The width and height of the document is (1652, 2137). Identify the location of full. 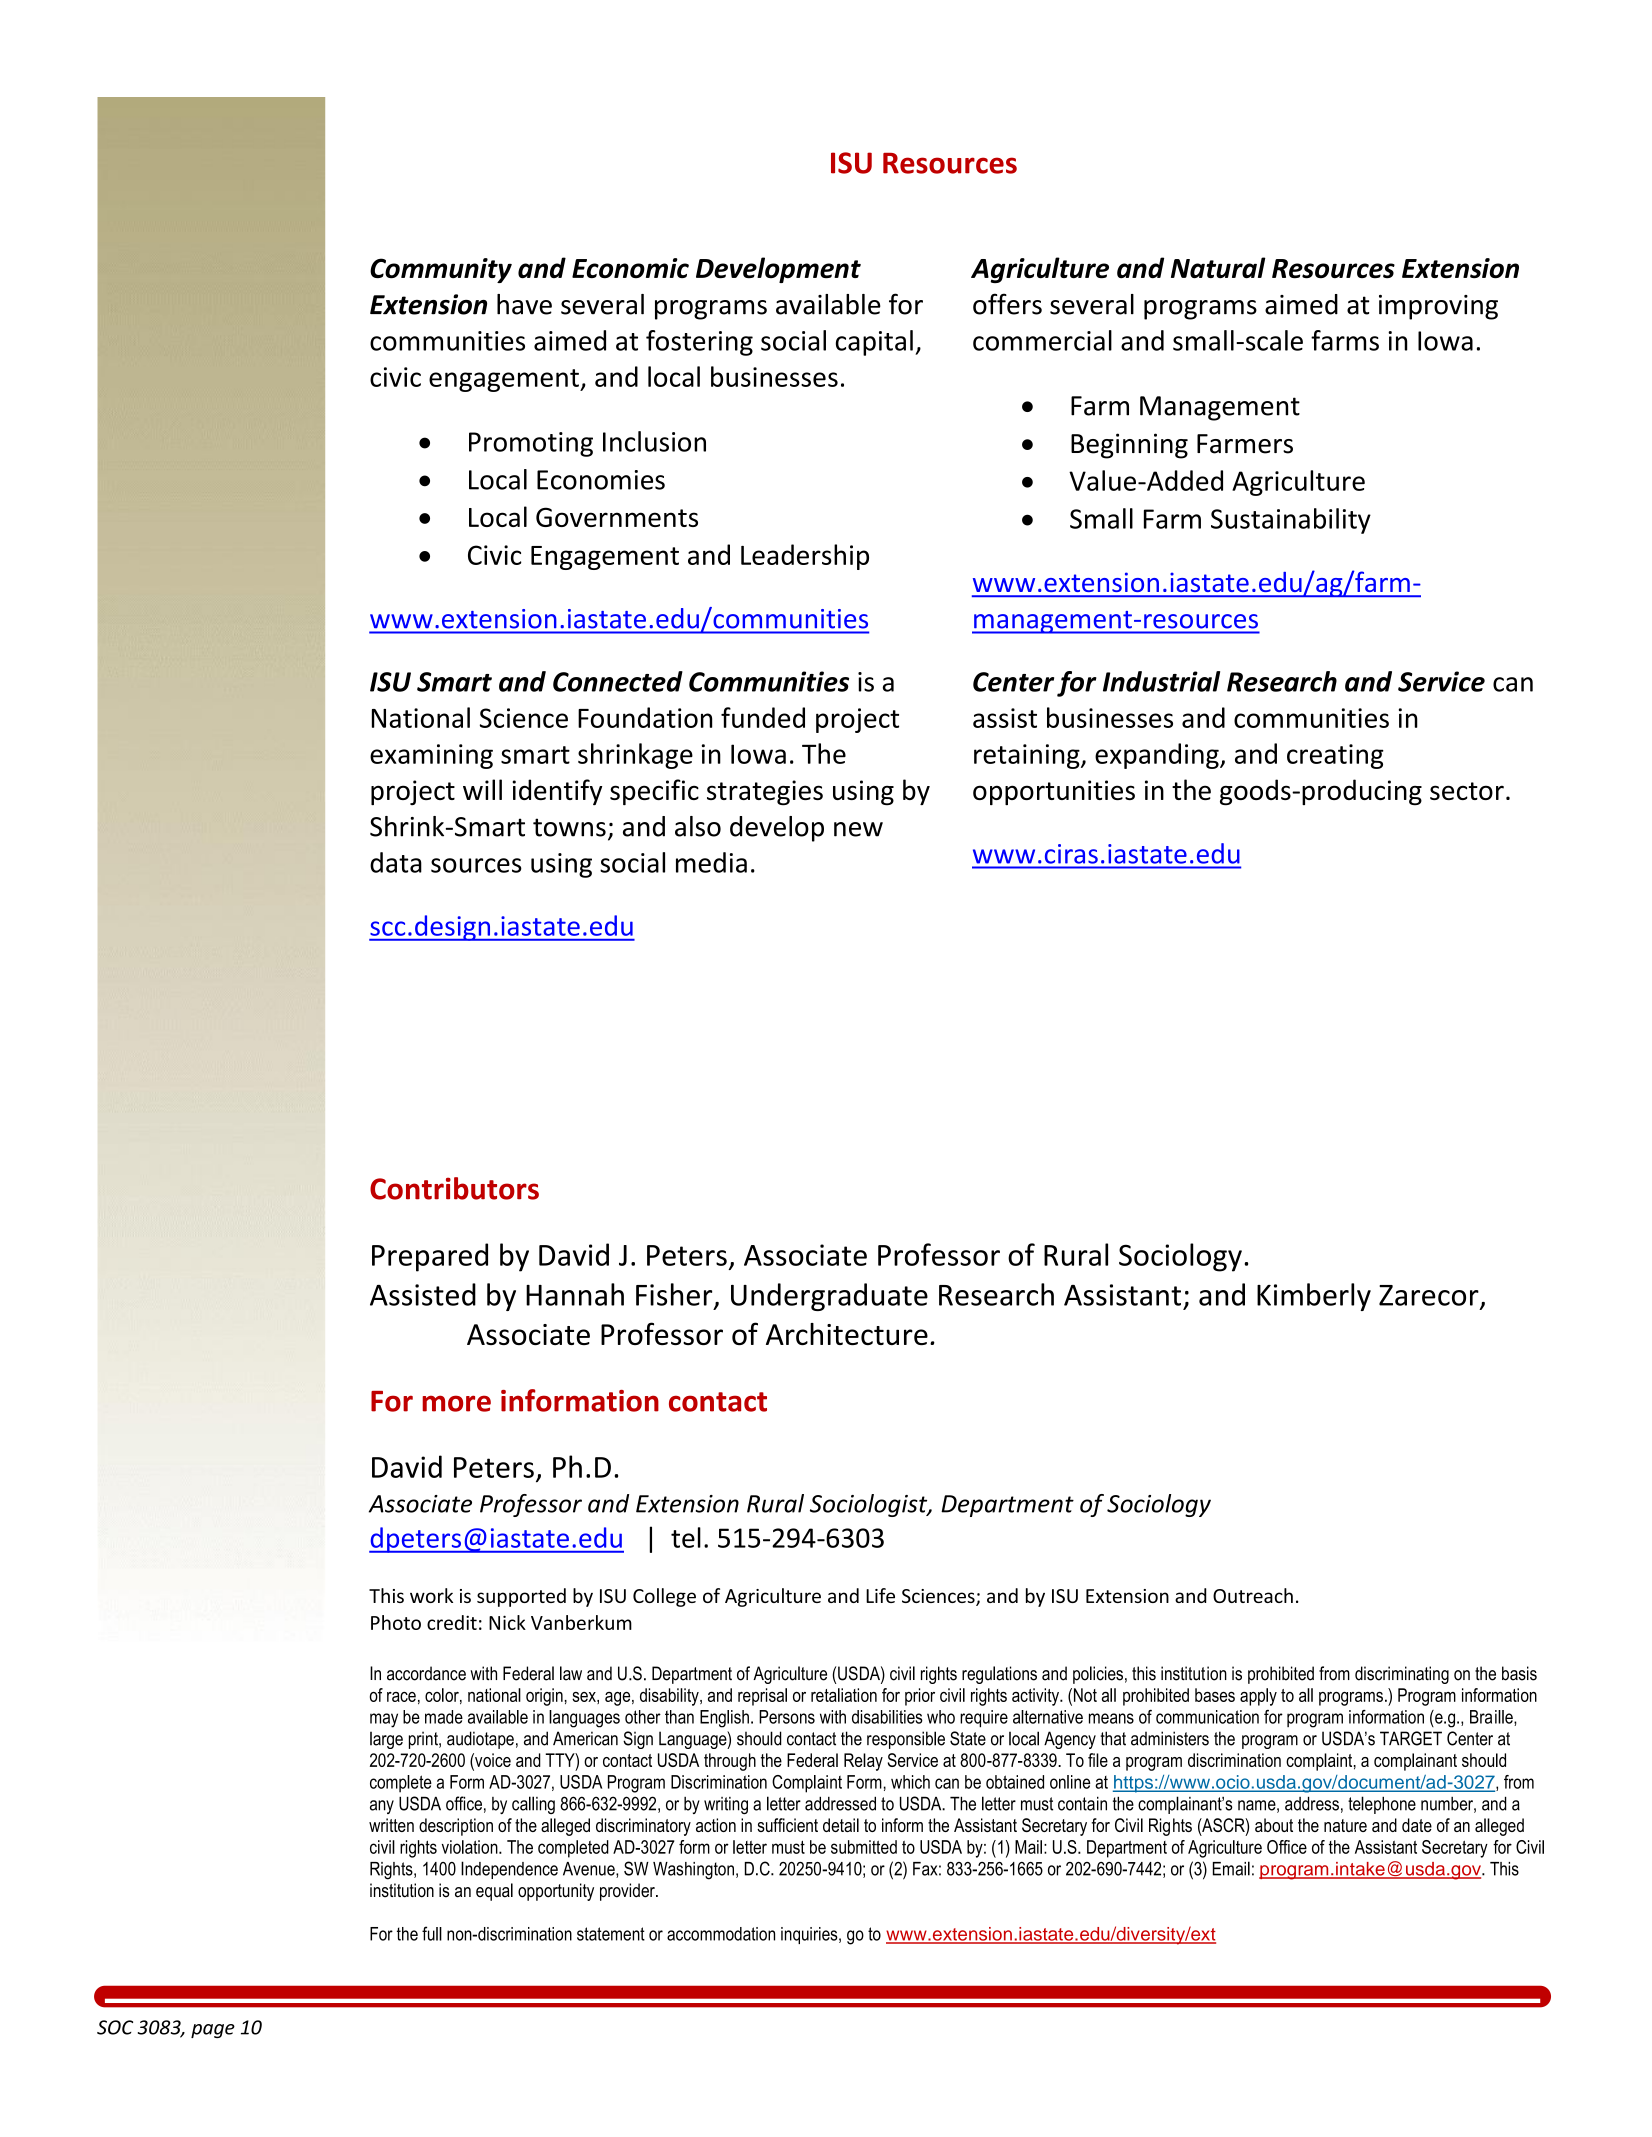
(432, 1933).
